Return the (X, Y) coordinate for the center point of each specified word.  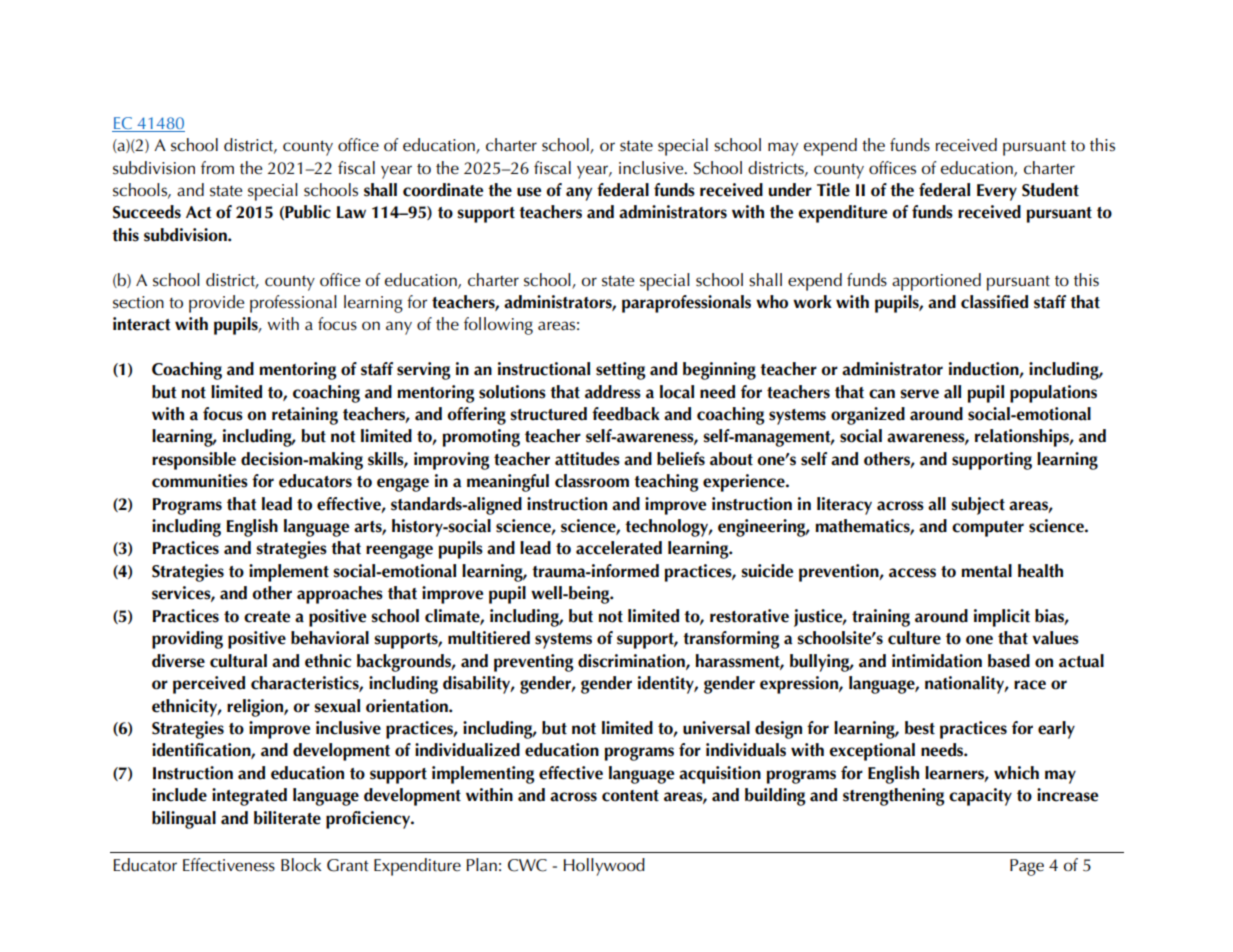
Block (301, 865)
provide (216, 304)
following (498, 326)
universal (716, 728)
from (217, 167)
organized (868, 416)
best (920, 728)
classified (994, 302)
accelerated (619, 548)
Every (997, 192)
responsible (194, 461)
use (529, 192)
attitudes (587, 459)
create (267, 617)
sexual (337, 706)
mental (986, 571)
